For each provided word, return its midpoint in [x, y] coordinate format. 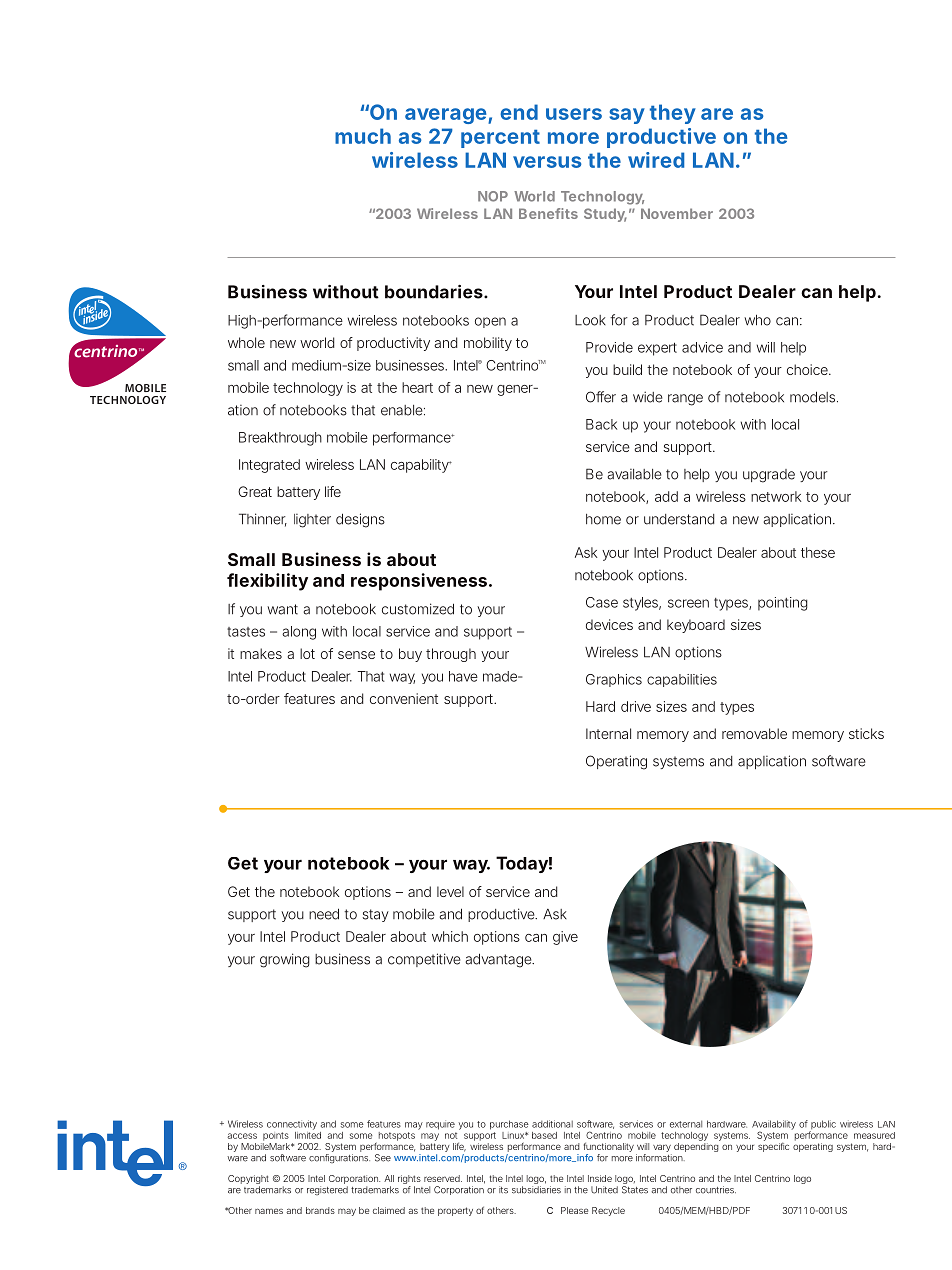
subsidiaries [536, 1190]
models [814, 397]
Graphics [614, 680]
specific [773, 1147]
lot [307, 653]
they [673, 114]
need [324, 914]
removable [754, 733]
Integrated [269, 466]
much [363, 136]
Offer [601, 397]
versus [547, 162]
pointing [783, 604]
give [565, 938]
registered [327, 1190]
